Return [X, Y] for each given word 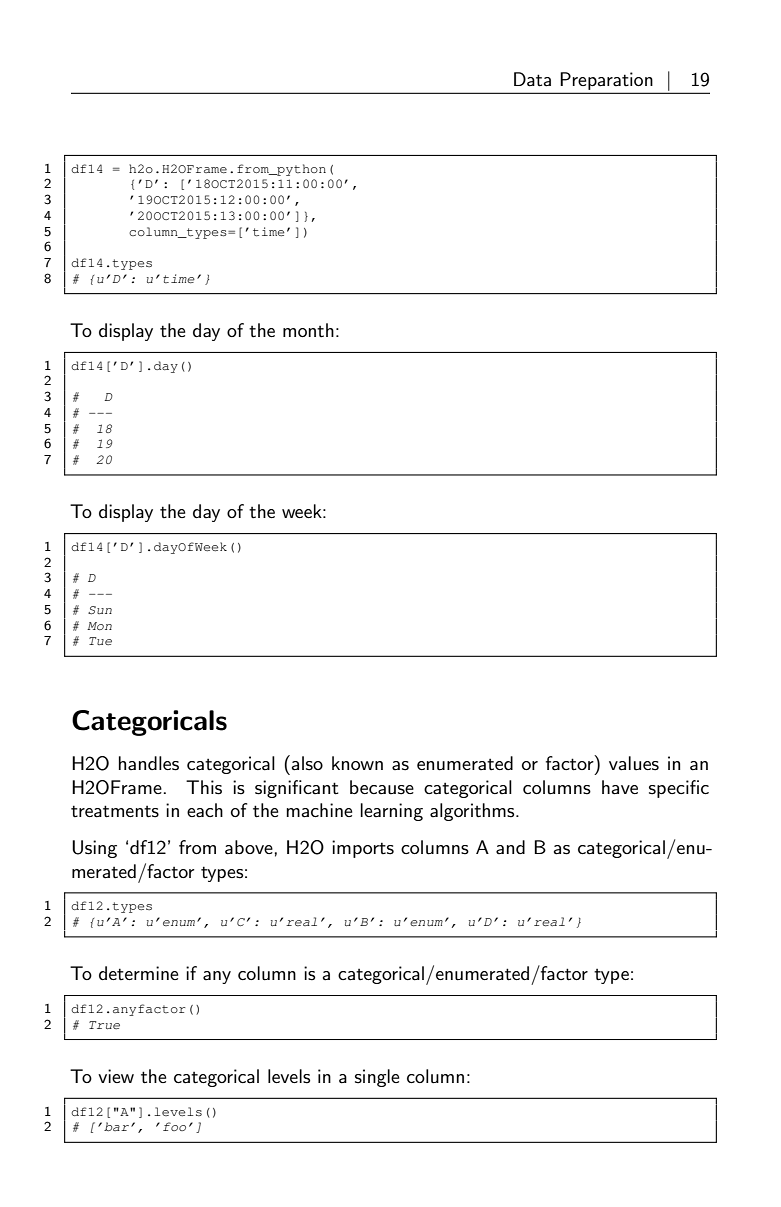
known [357, 763]
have [620, 787]
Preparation [606, 81]
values [634, 763]
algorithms [473, 812]
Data [532, 79]
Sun [100, 610]
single [377, 1078]
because [382, 787]
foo [174, 1126]
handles [149, 763]
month [308, 330]
